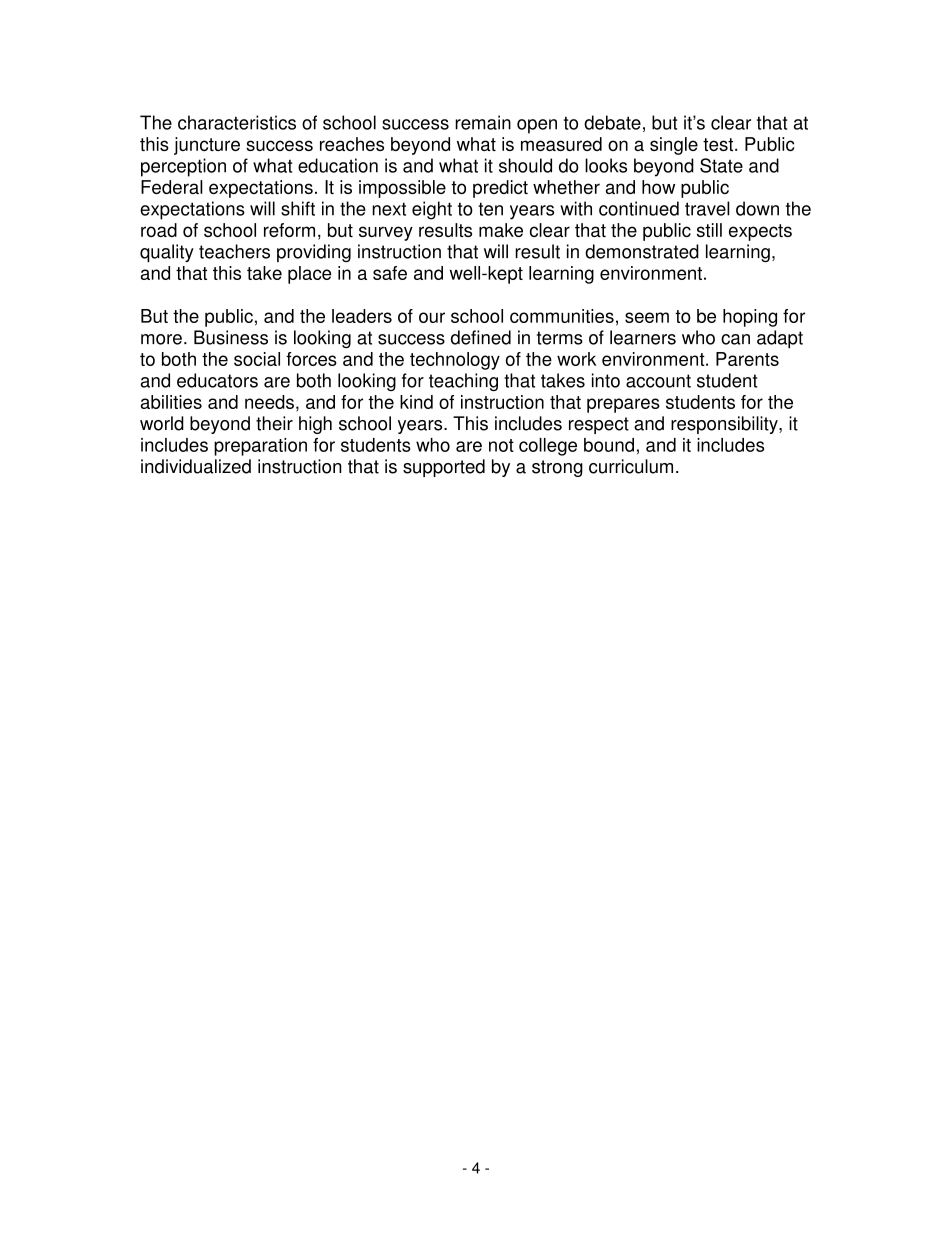 Image resolution: width=952 pixels, height=1233 pixels. Describe the element at coordinates (642, 251) in the image. I see `demonstrated` at that location.
